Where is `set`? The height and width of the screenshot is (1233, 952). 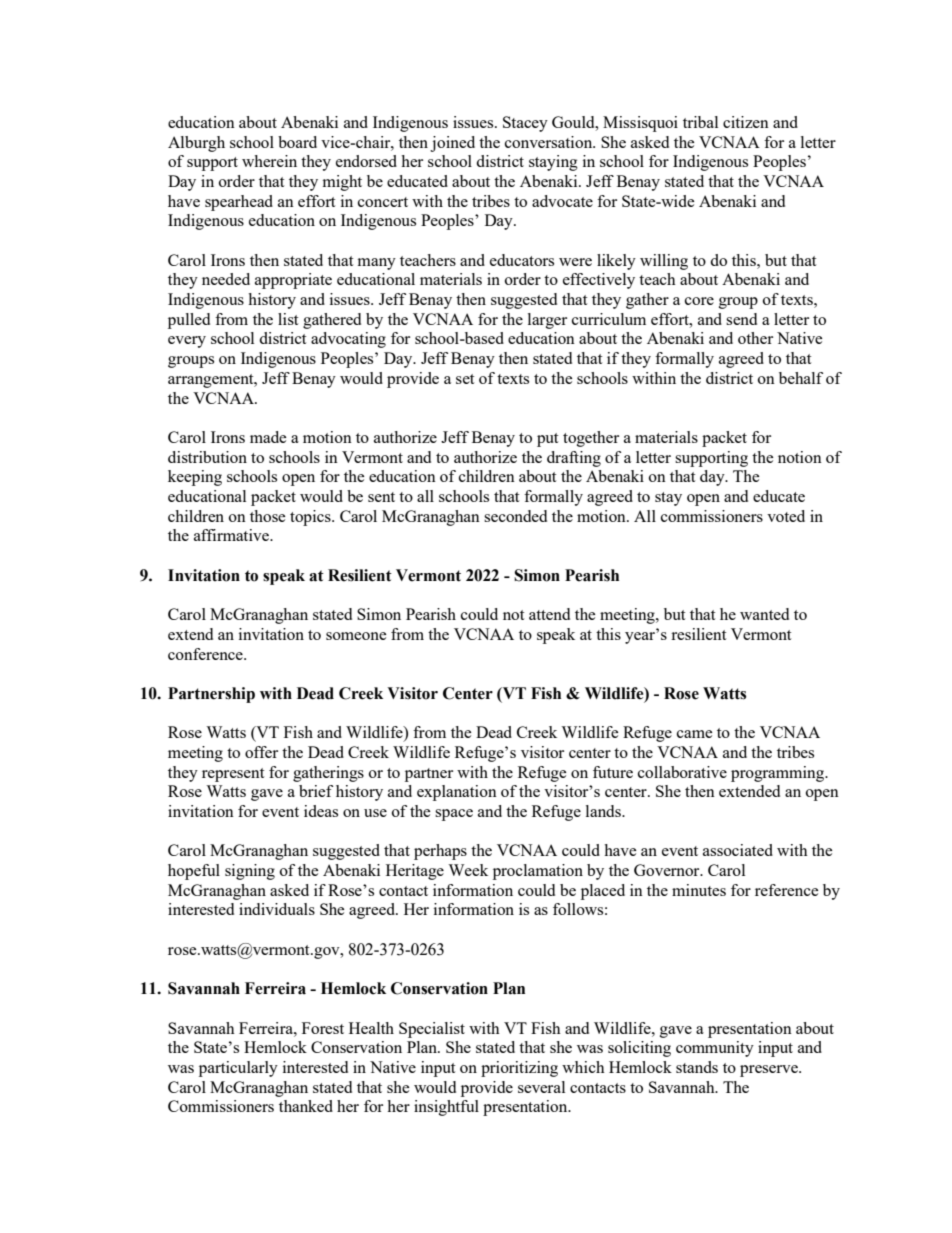 set is located at coordinates (465, 379).
